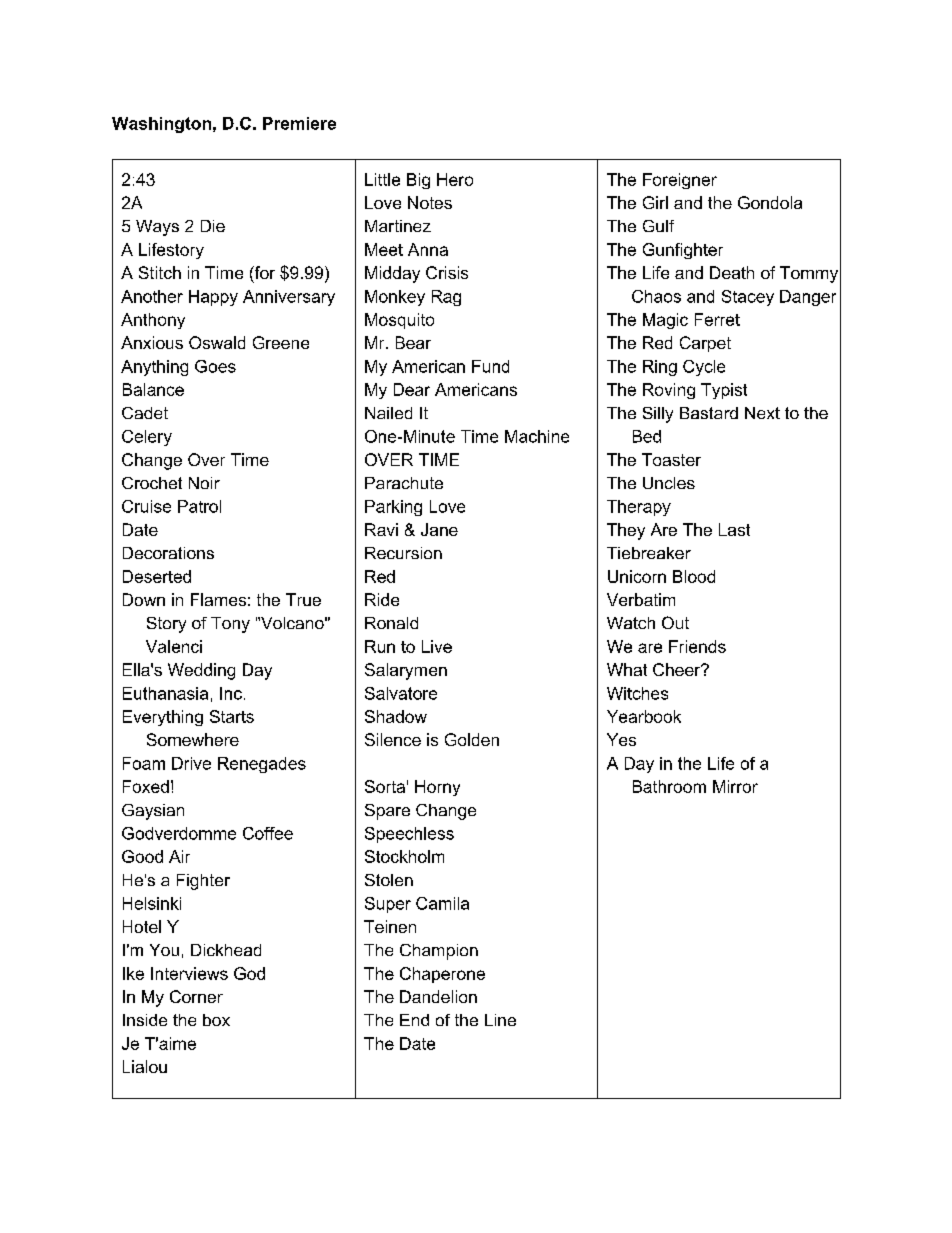  Describe the element at coordinates (437, 788) in the screenshot. I see `Horny` at that location.
